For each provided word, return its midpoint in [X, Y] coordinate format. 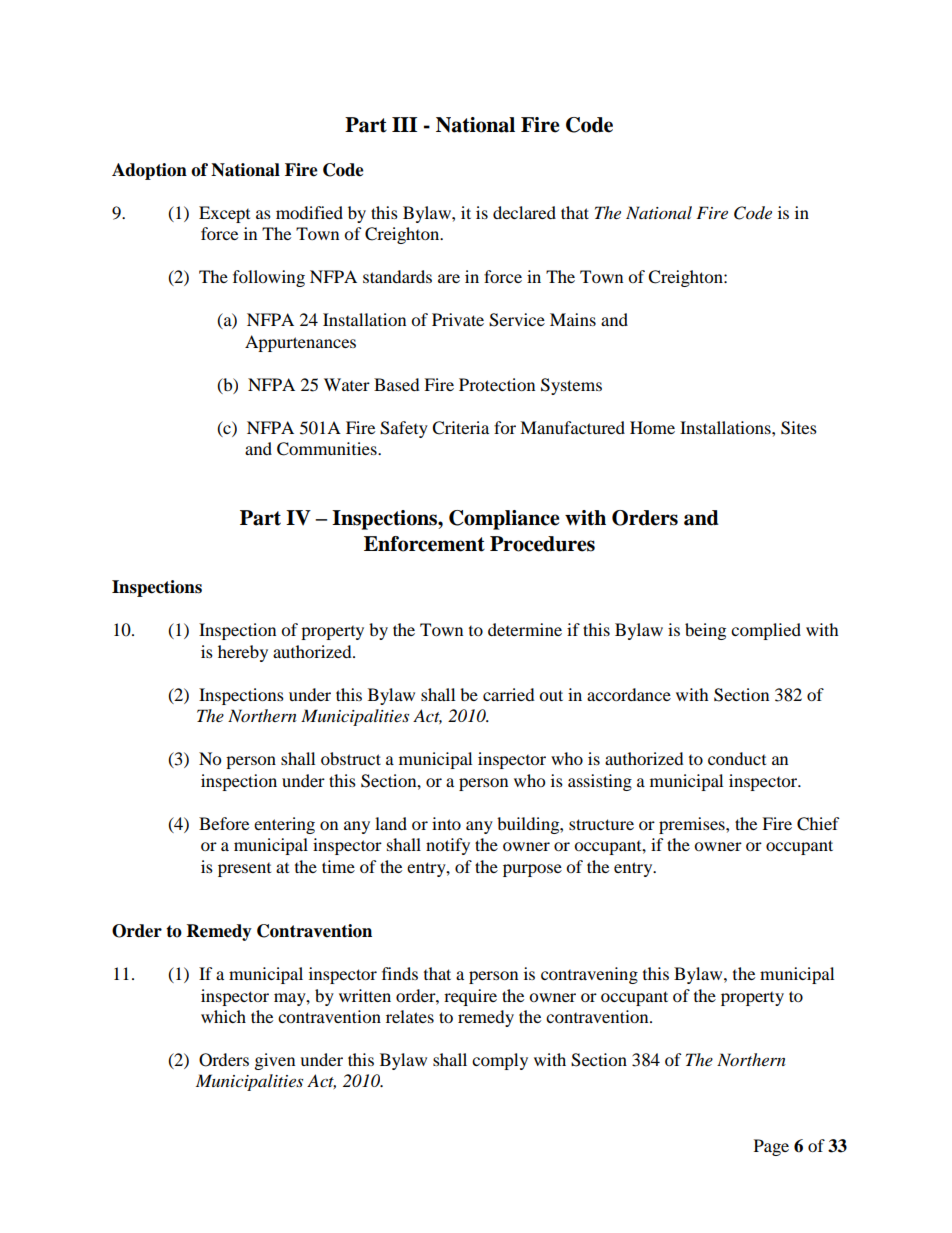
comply [500, 1061]
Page [771, 1147]
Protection [497, 384]
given [275, 1061]
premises [693, 825]
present [244, 870]
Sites [799, 428]
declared [524, 212]
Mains [573, 319]
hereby [243, 653]
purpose [532, 870]
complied [766, 631]
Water [347, 384]
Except [224, 214]
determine [525, 629]
